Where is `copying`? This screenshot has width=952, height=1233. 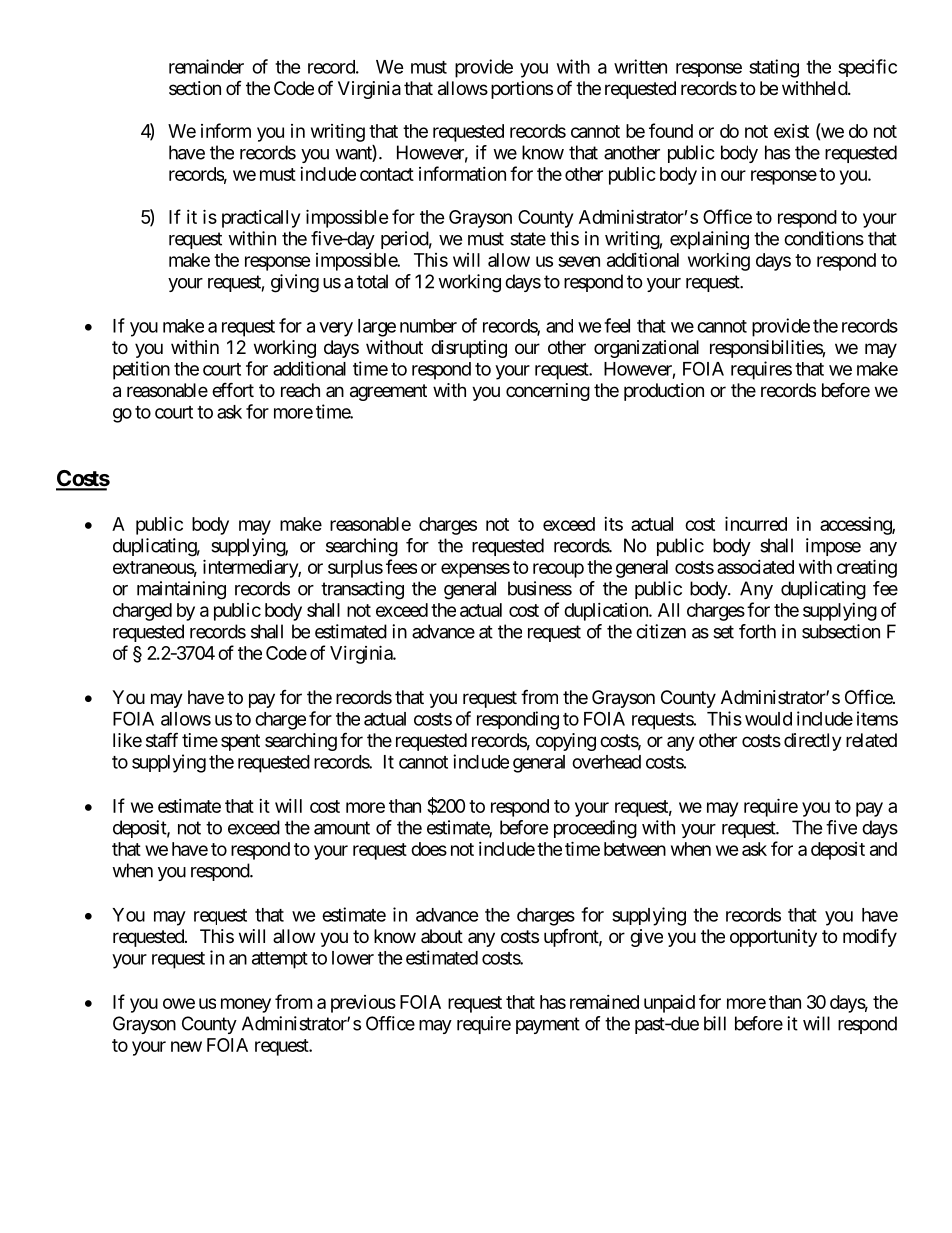
copying is located at coordinates (566, 742).
